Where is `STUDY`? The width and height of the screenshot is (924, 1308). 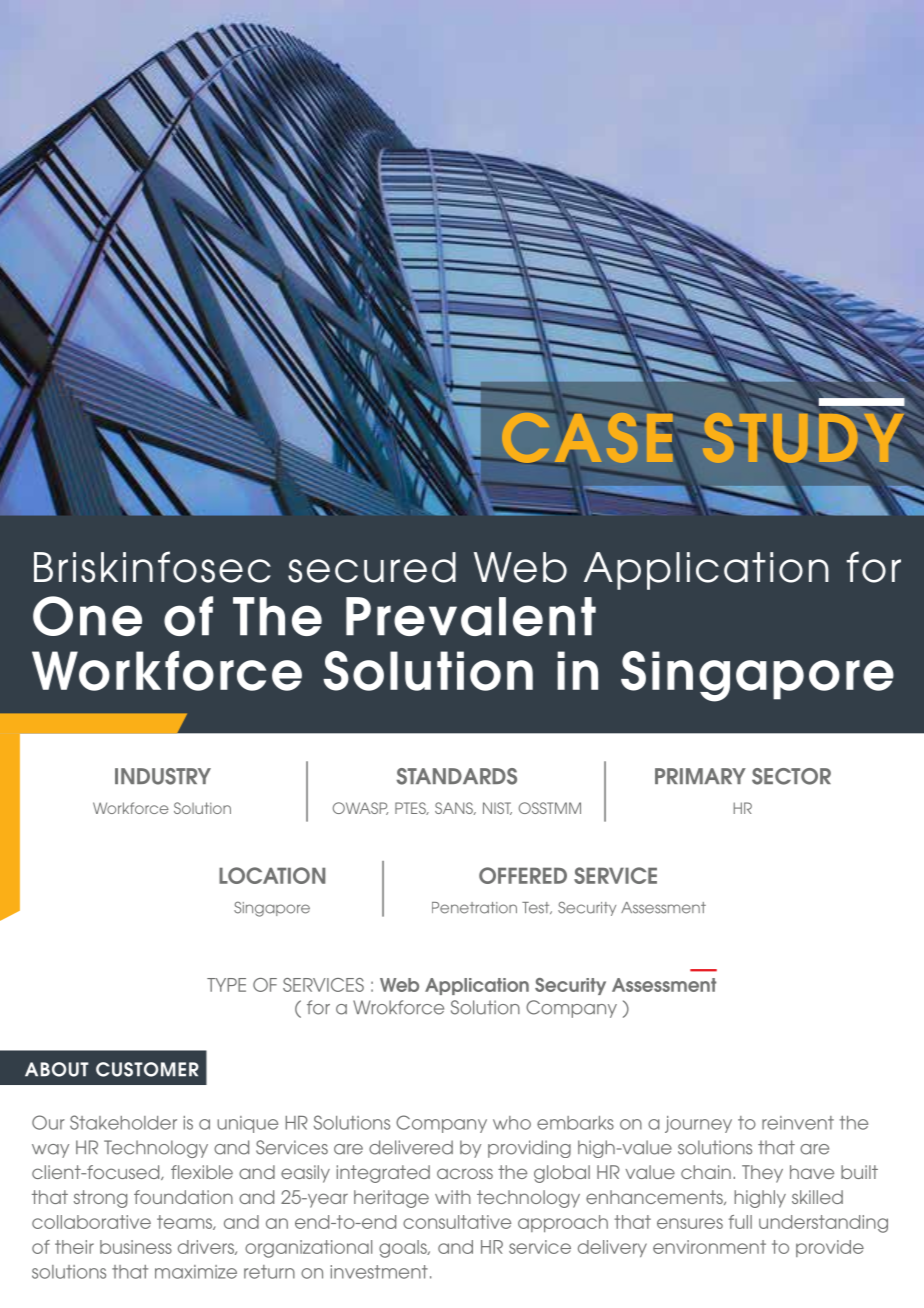
STUDY is located at coordinates (803, 437).
